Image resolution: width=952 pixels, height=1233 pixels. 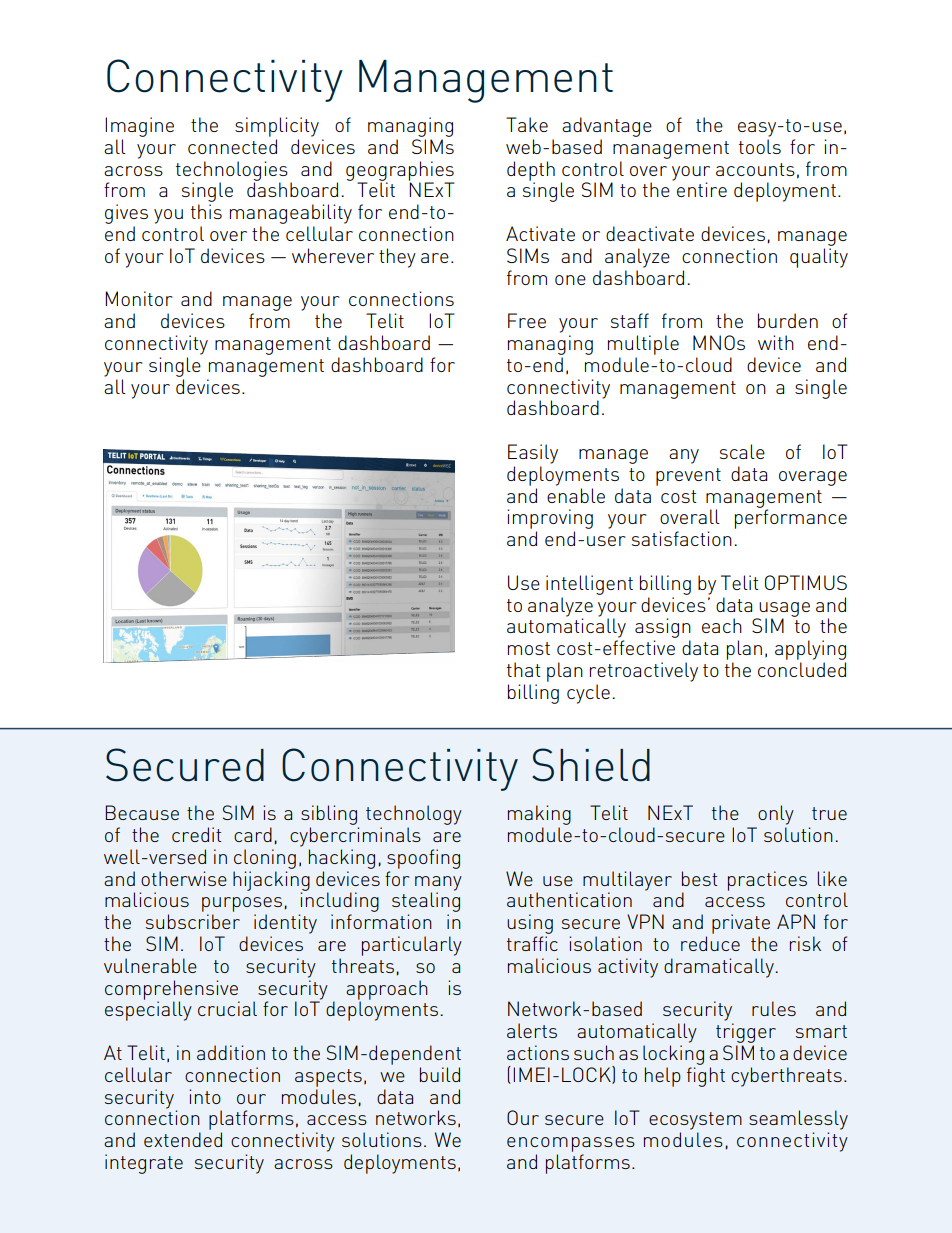 What do you see at coordinates (184, 878) in the image?
I see `otherwise` at bounding box center [184, 878].
